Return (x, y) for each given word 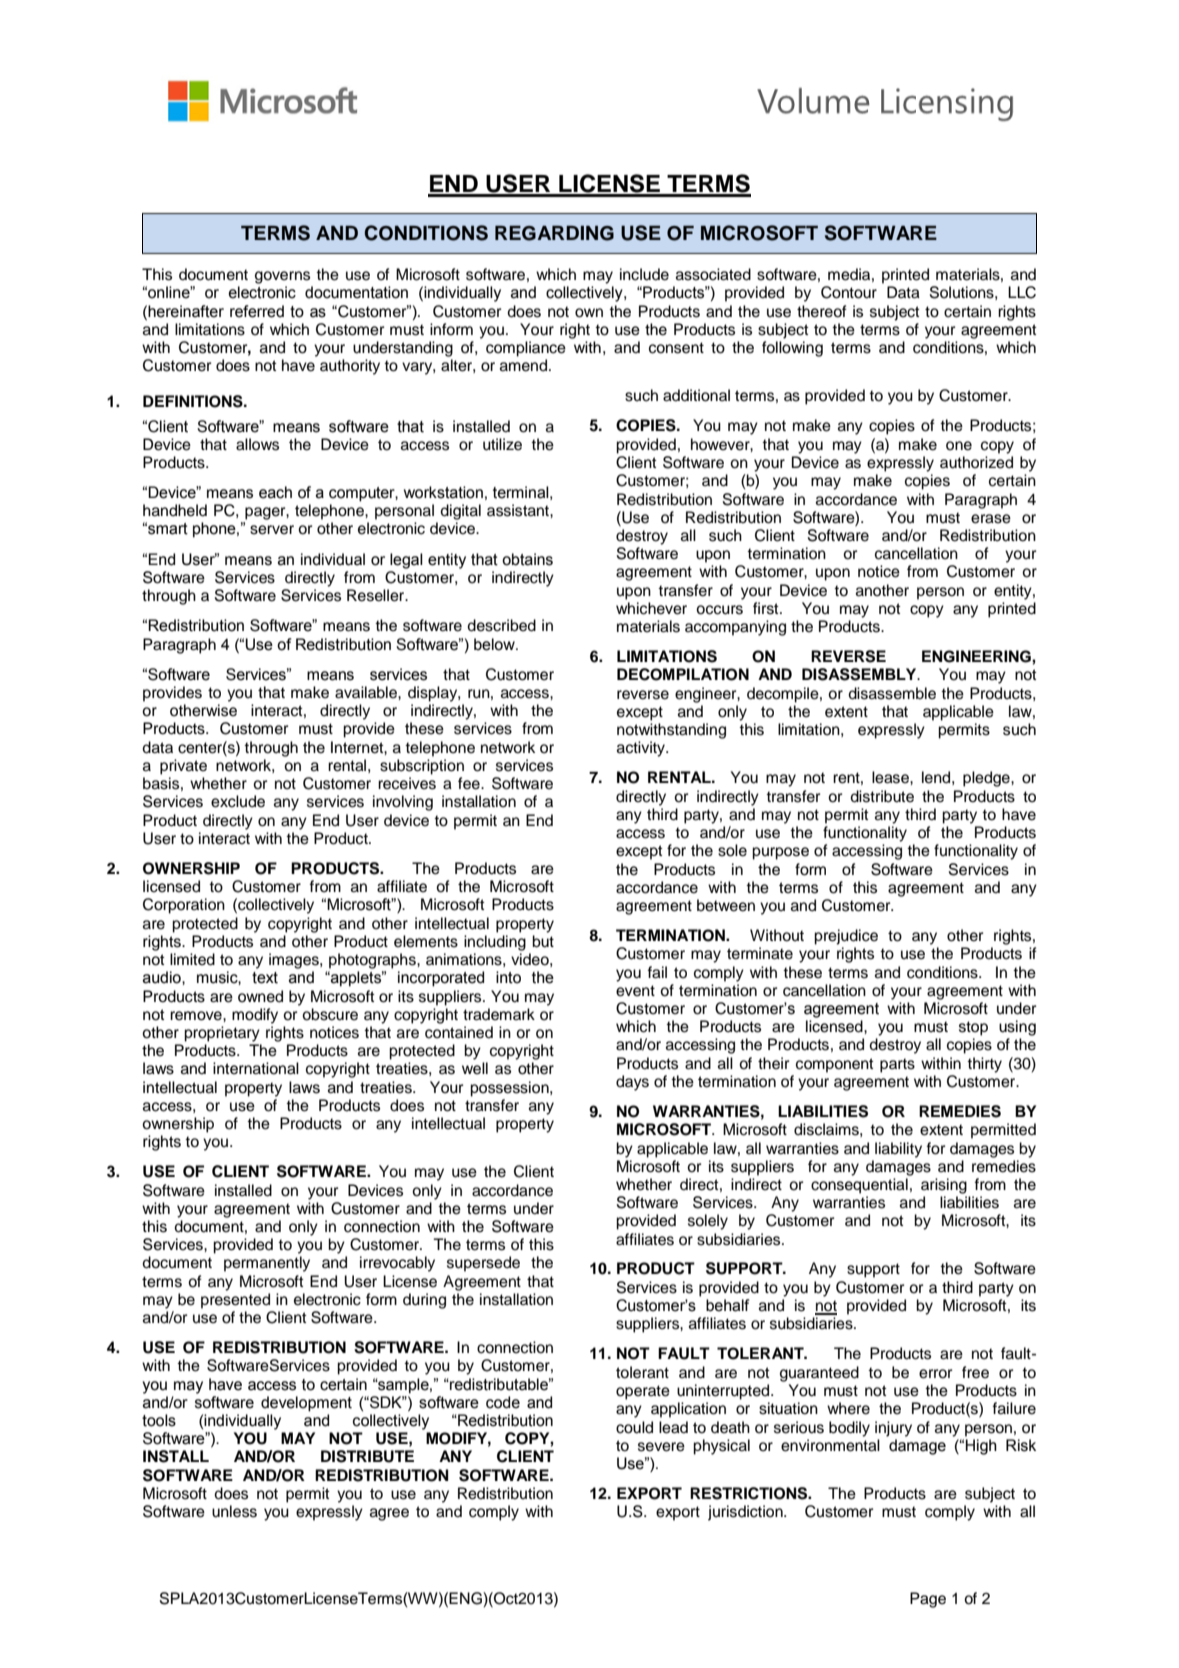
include (644, 274)
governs (282, 277)
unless (234, 1511)
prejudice (846, 937)
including (495, 943)
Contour (849, 292)
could (634, 1427)
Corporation (184, 906)
